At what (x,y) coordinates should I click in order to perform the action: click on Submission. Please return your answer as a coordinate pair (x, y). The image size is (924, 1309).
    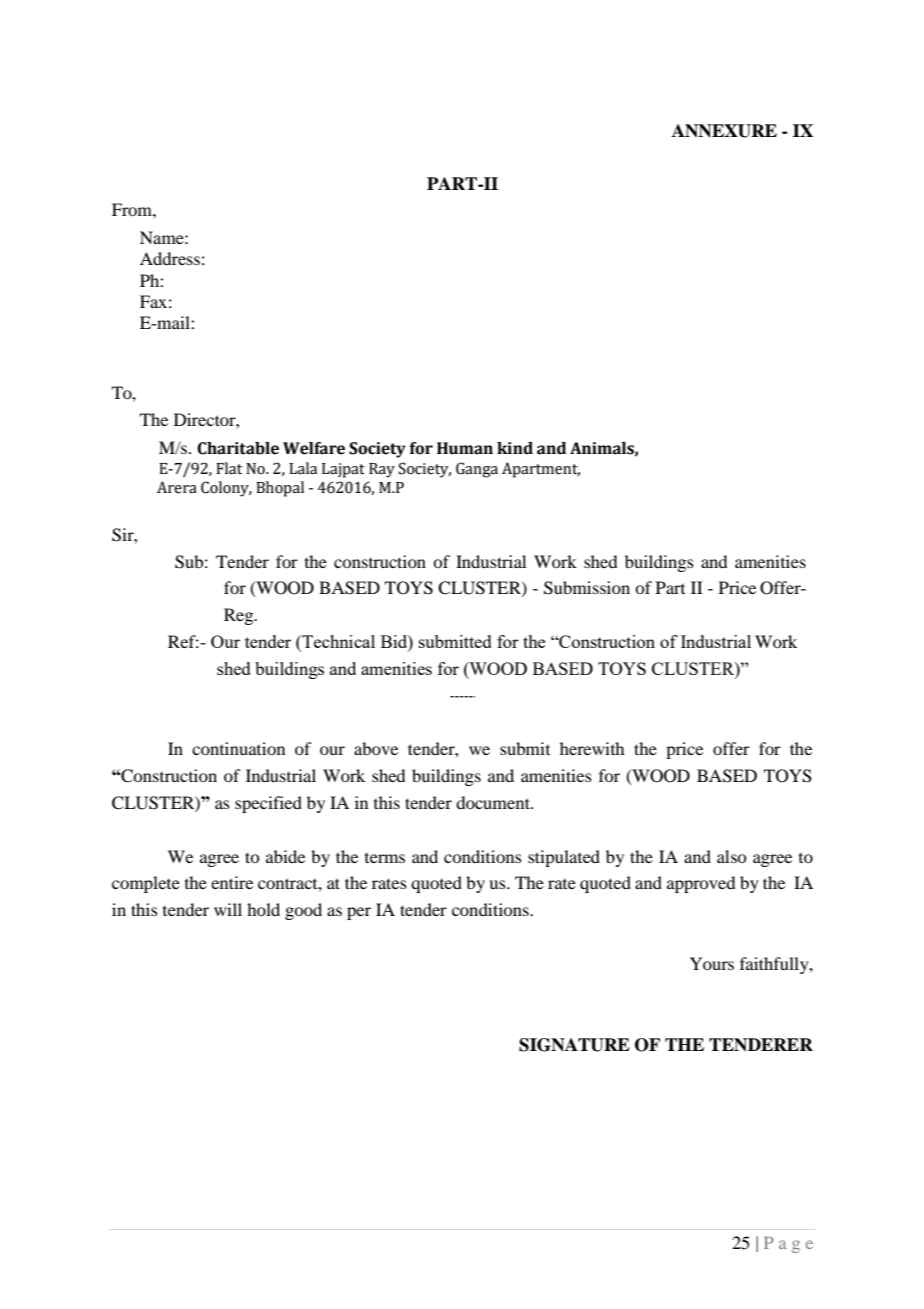
    Looking at the image, I should click on (587, 588).
